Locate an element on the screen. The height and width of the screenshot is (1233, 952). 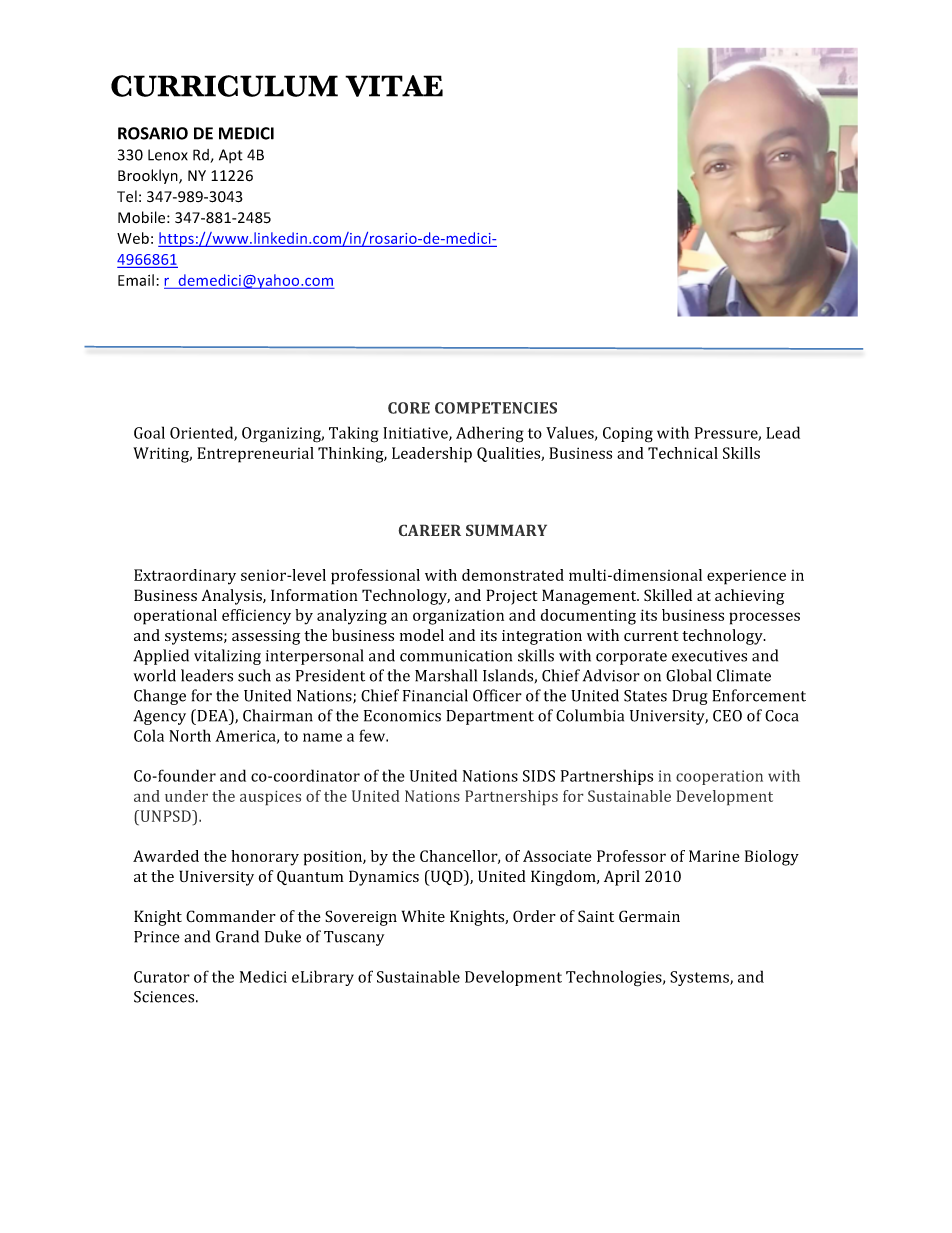
Extraordinary is located at coordinates (185, 577).
